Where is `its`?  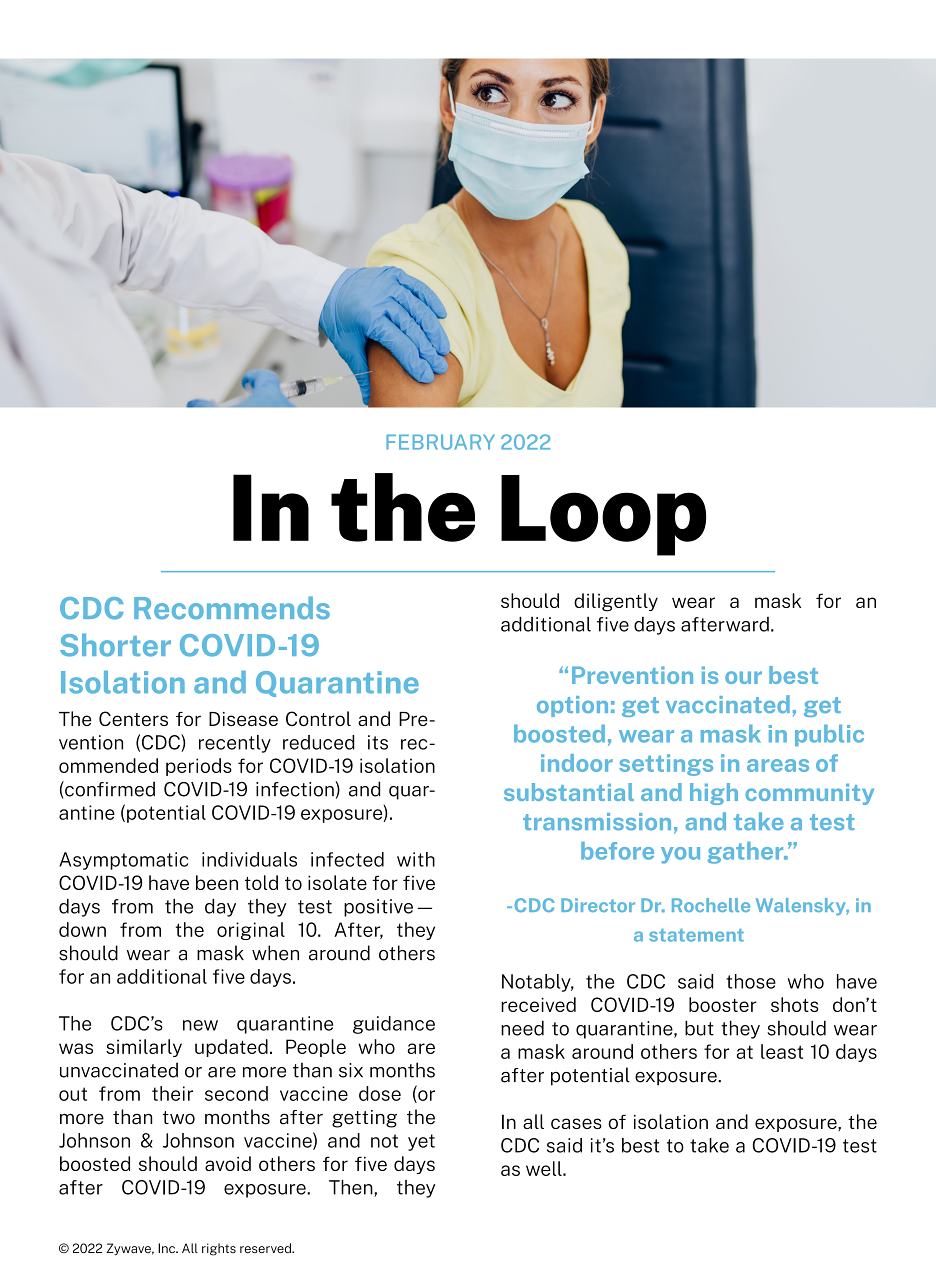 its is located at coordinates (378, 742).
